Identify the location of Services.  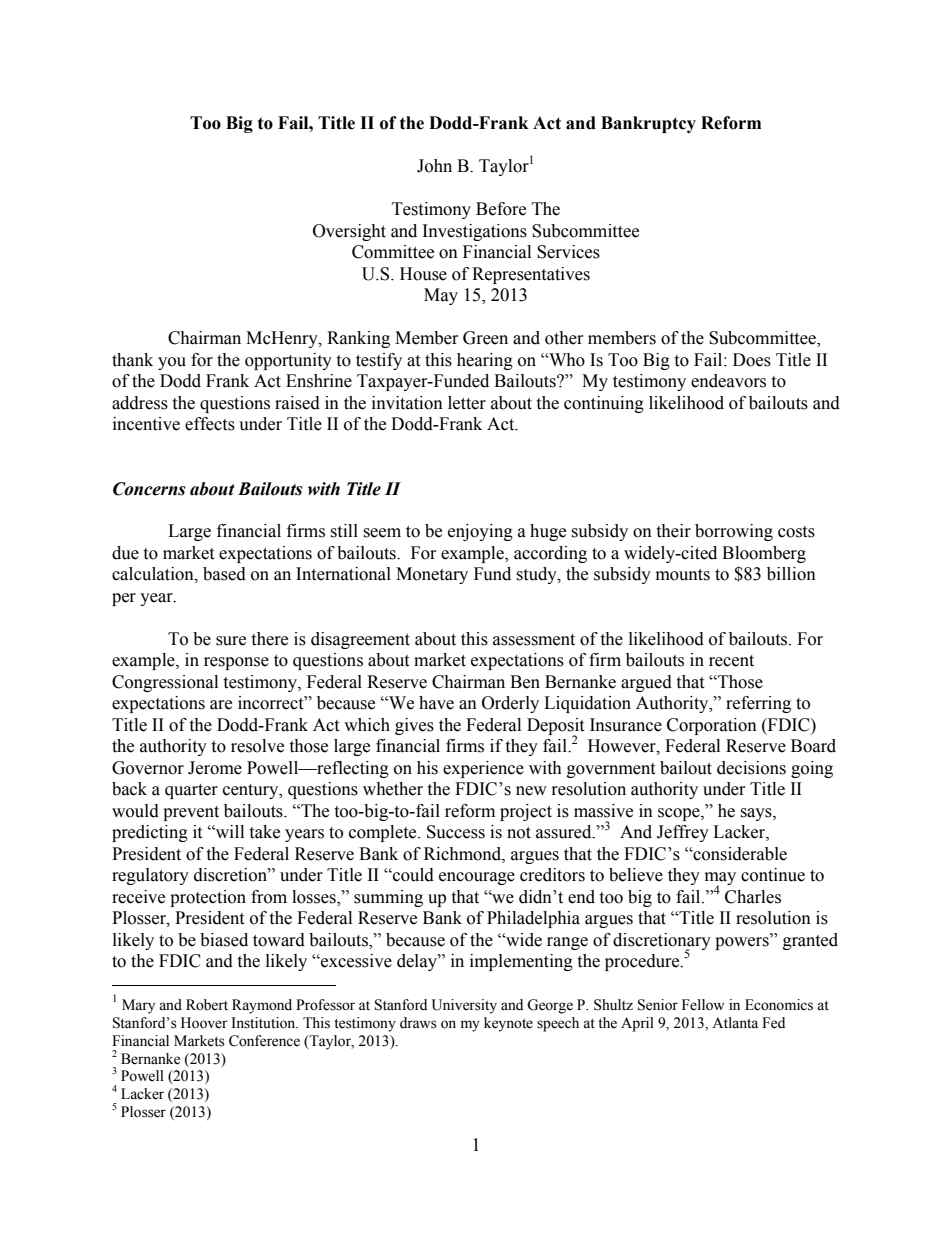
(568, 252).
